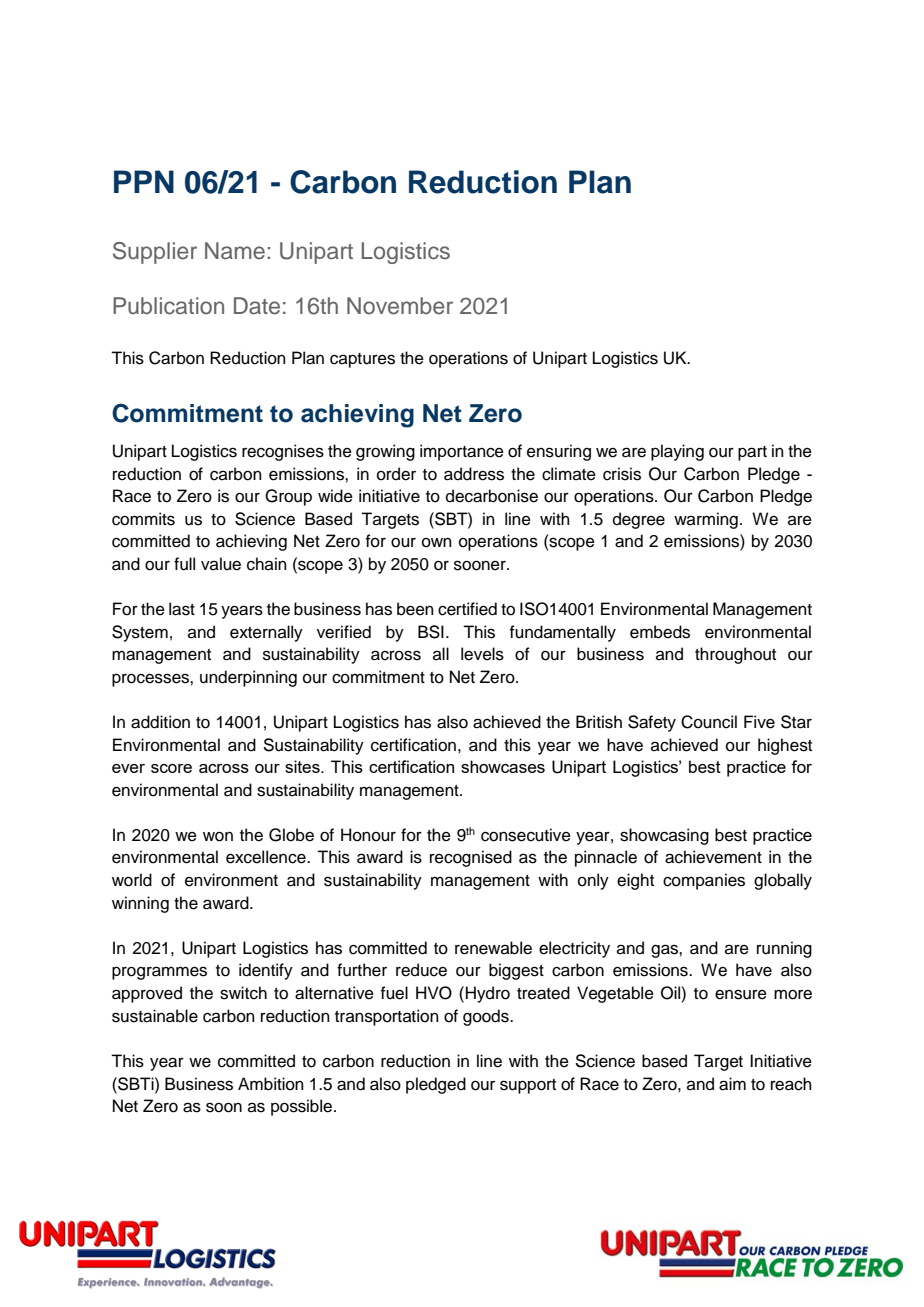 The image size is (924, 1307). What do you see at coordinates (677, 452) in the screenshot?
I see `playing` at bounding box center [677, 452].
